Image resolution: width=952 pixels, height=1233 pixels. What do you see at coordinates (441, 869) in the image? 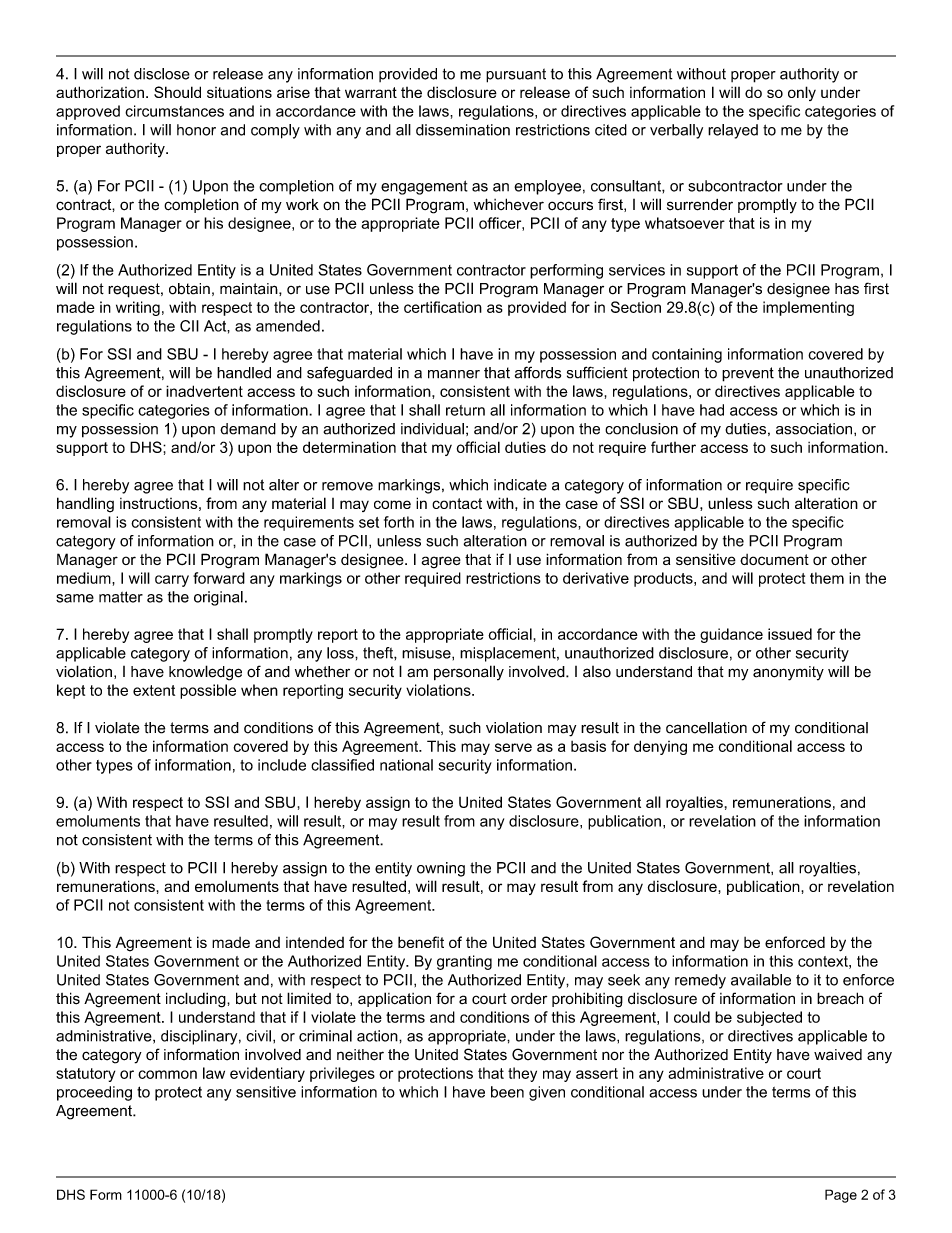
I see `owning` at bounding box center [441, 869].
